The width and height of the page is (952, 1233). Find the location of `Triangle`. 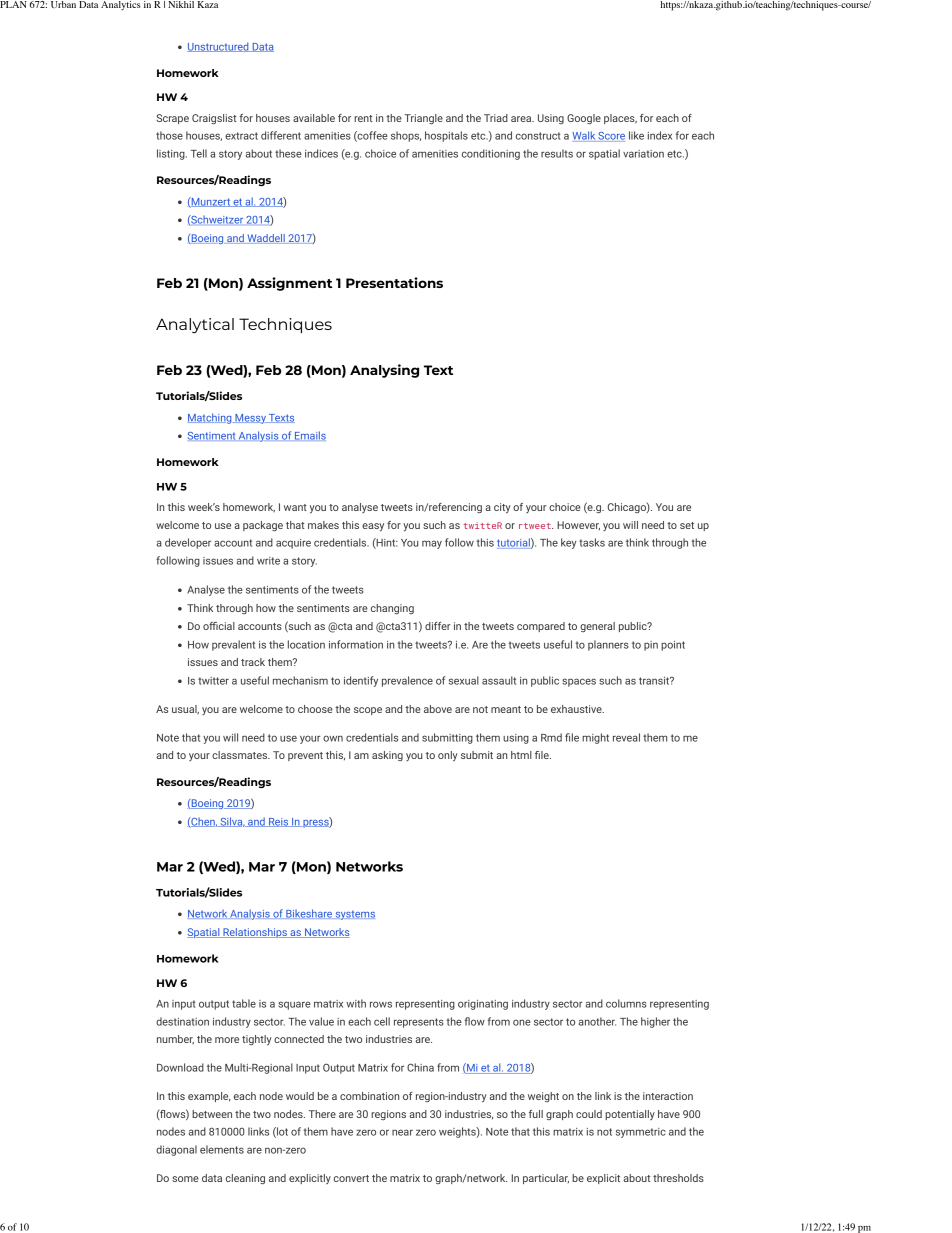

Triangle is located at coordinates (423, 119).
